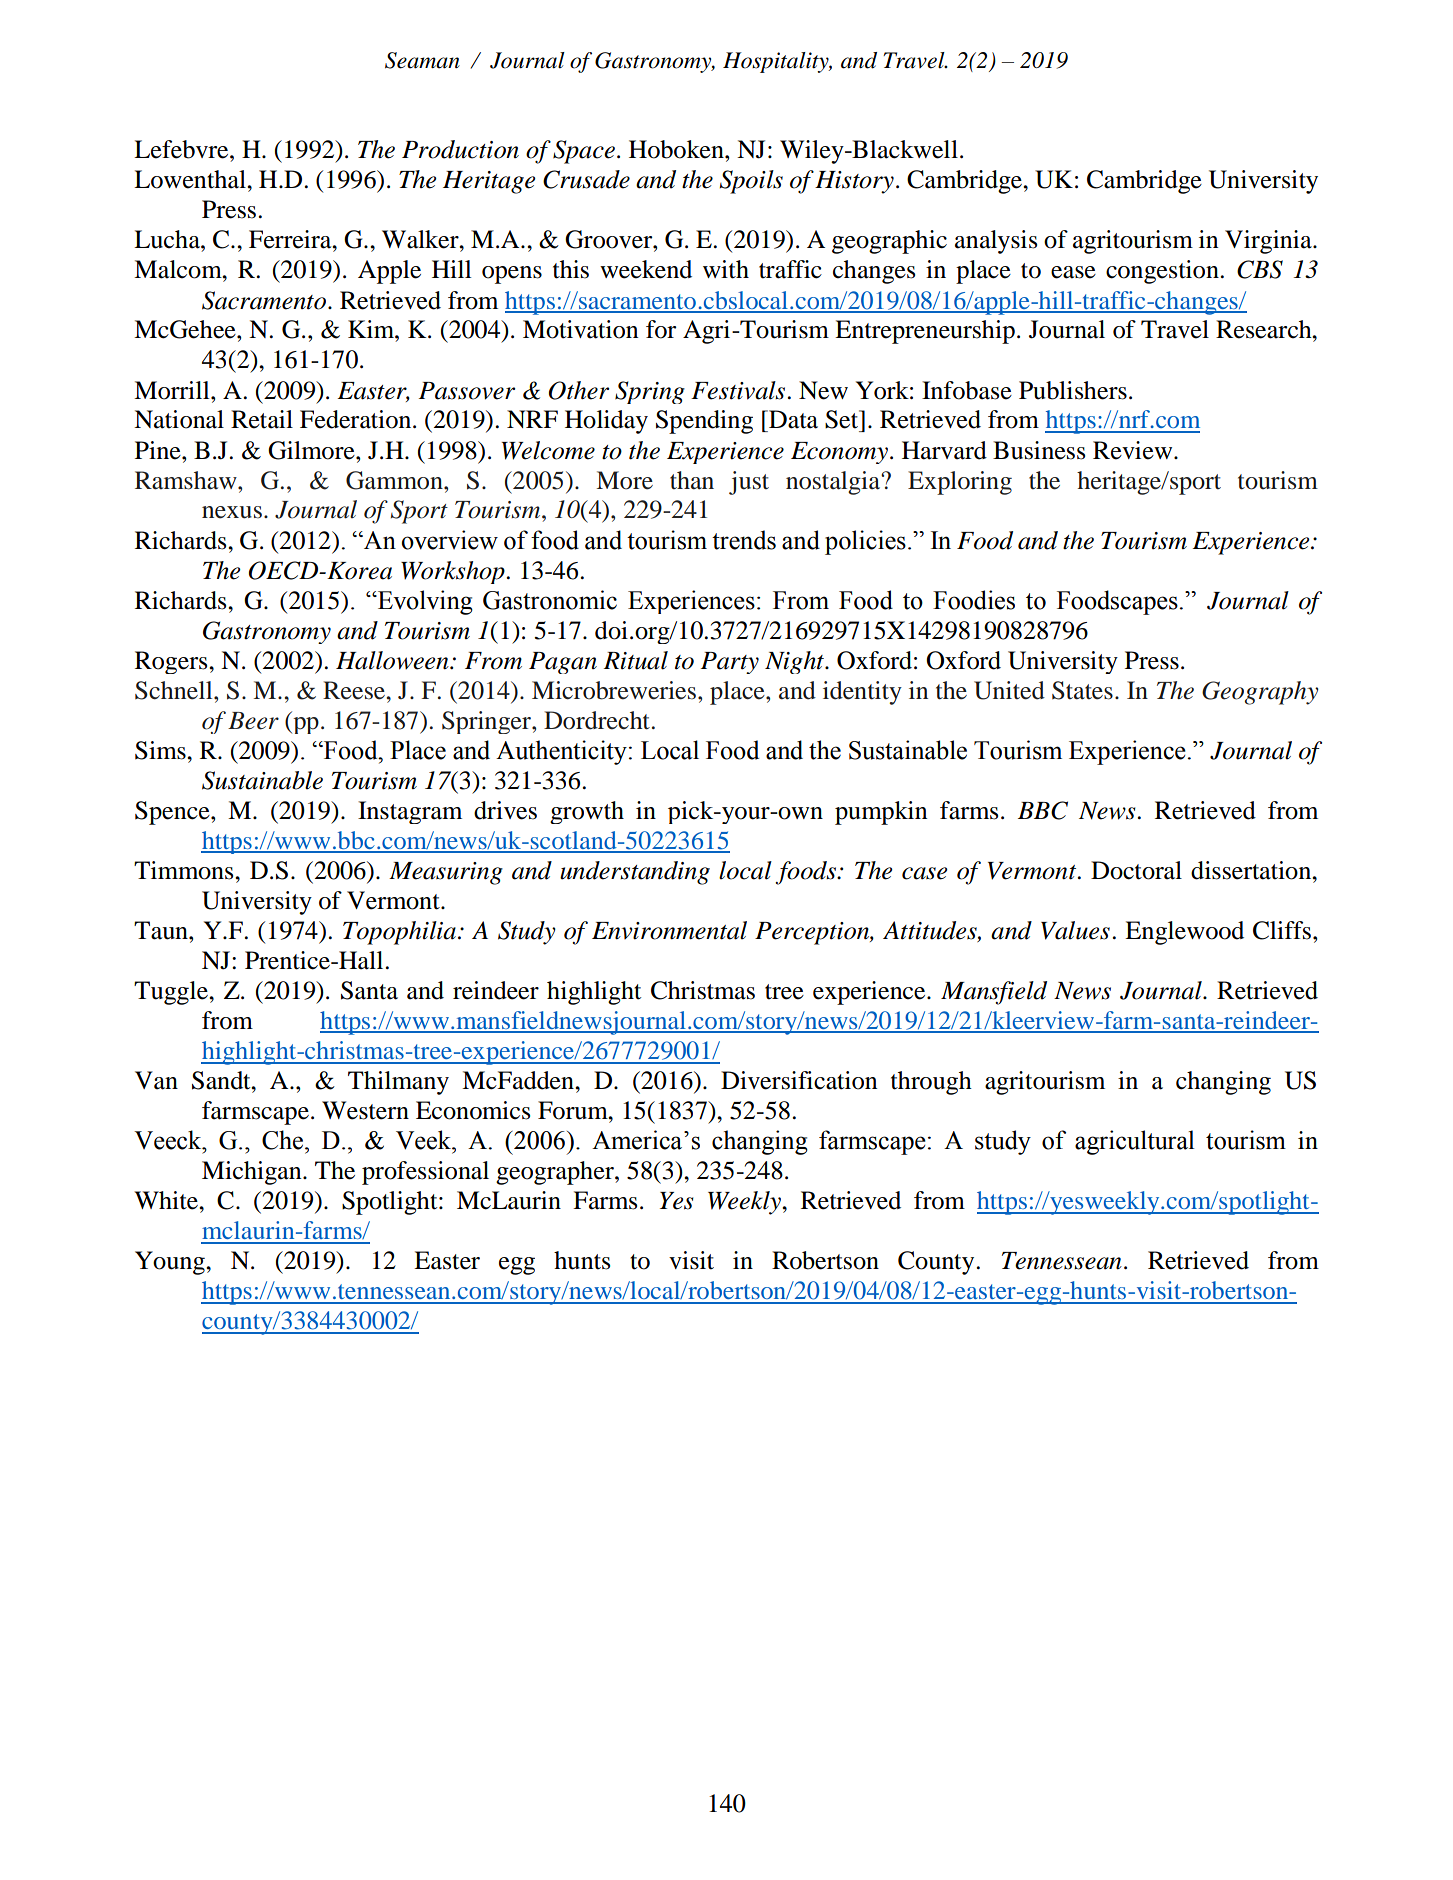  I want to click on Michigan, so click(253, 1173).
